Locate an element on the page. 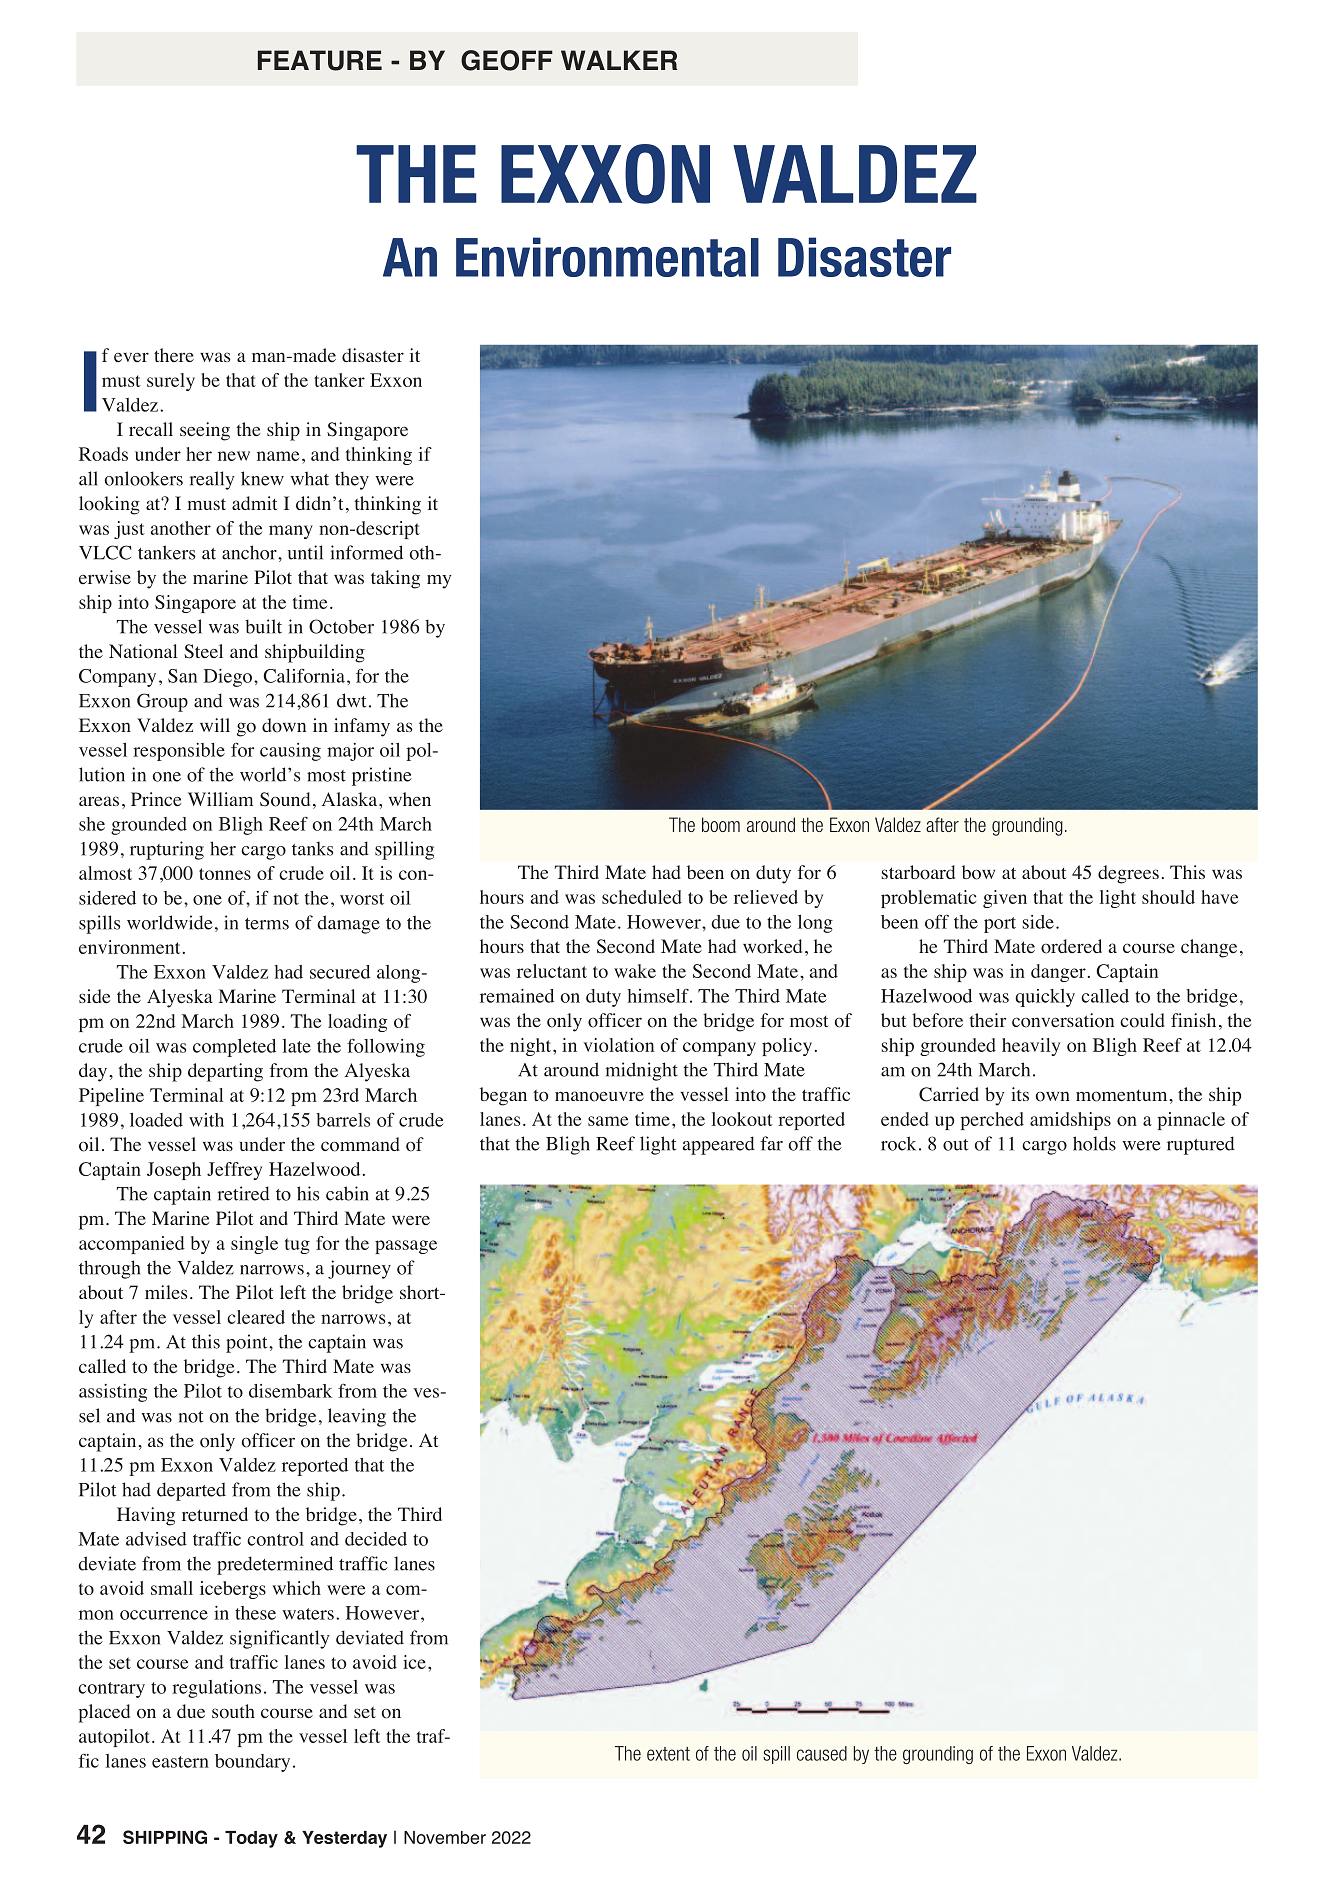  WALKER is located at coordinates (619, 60).
